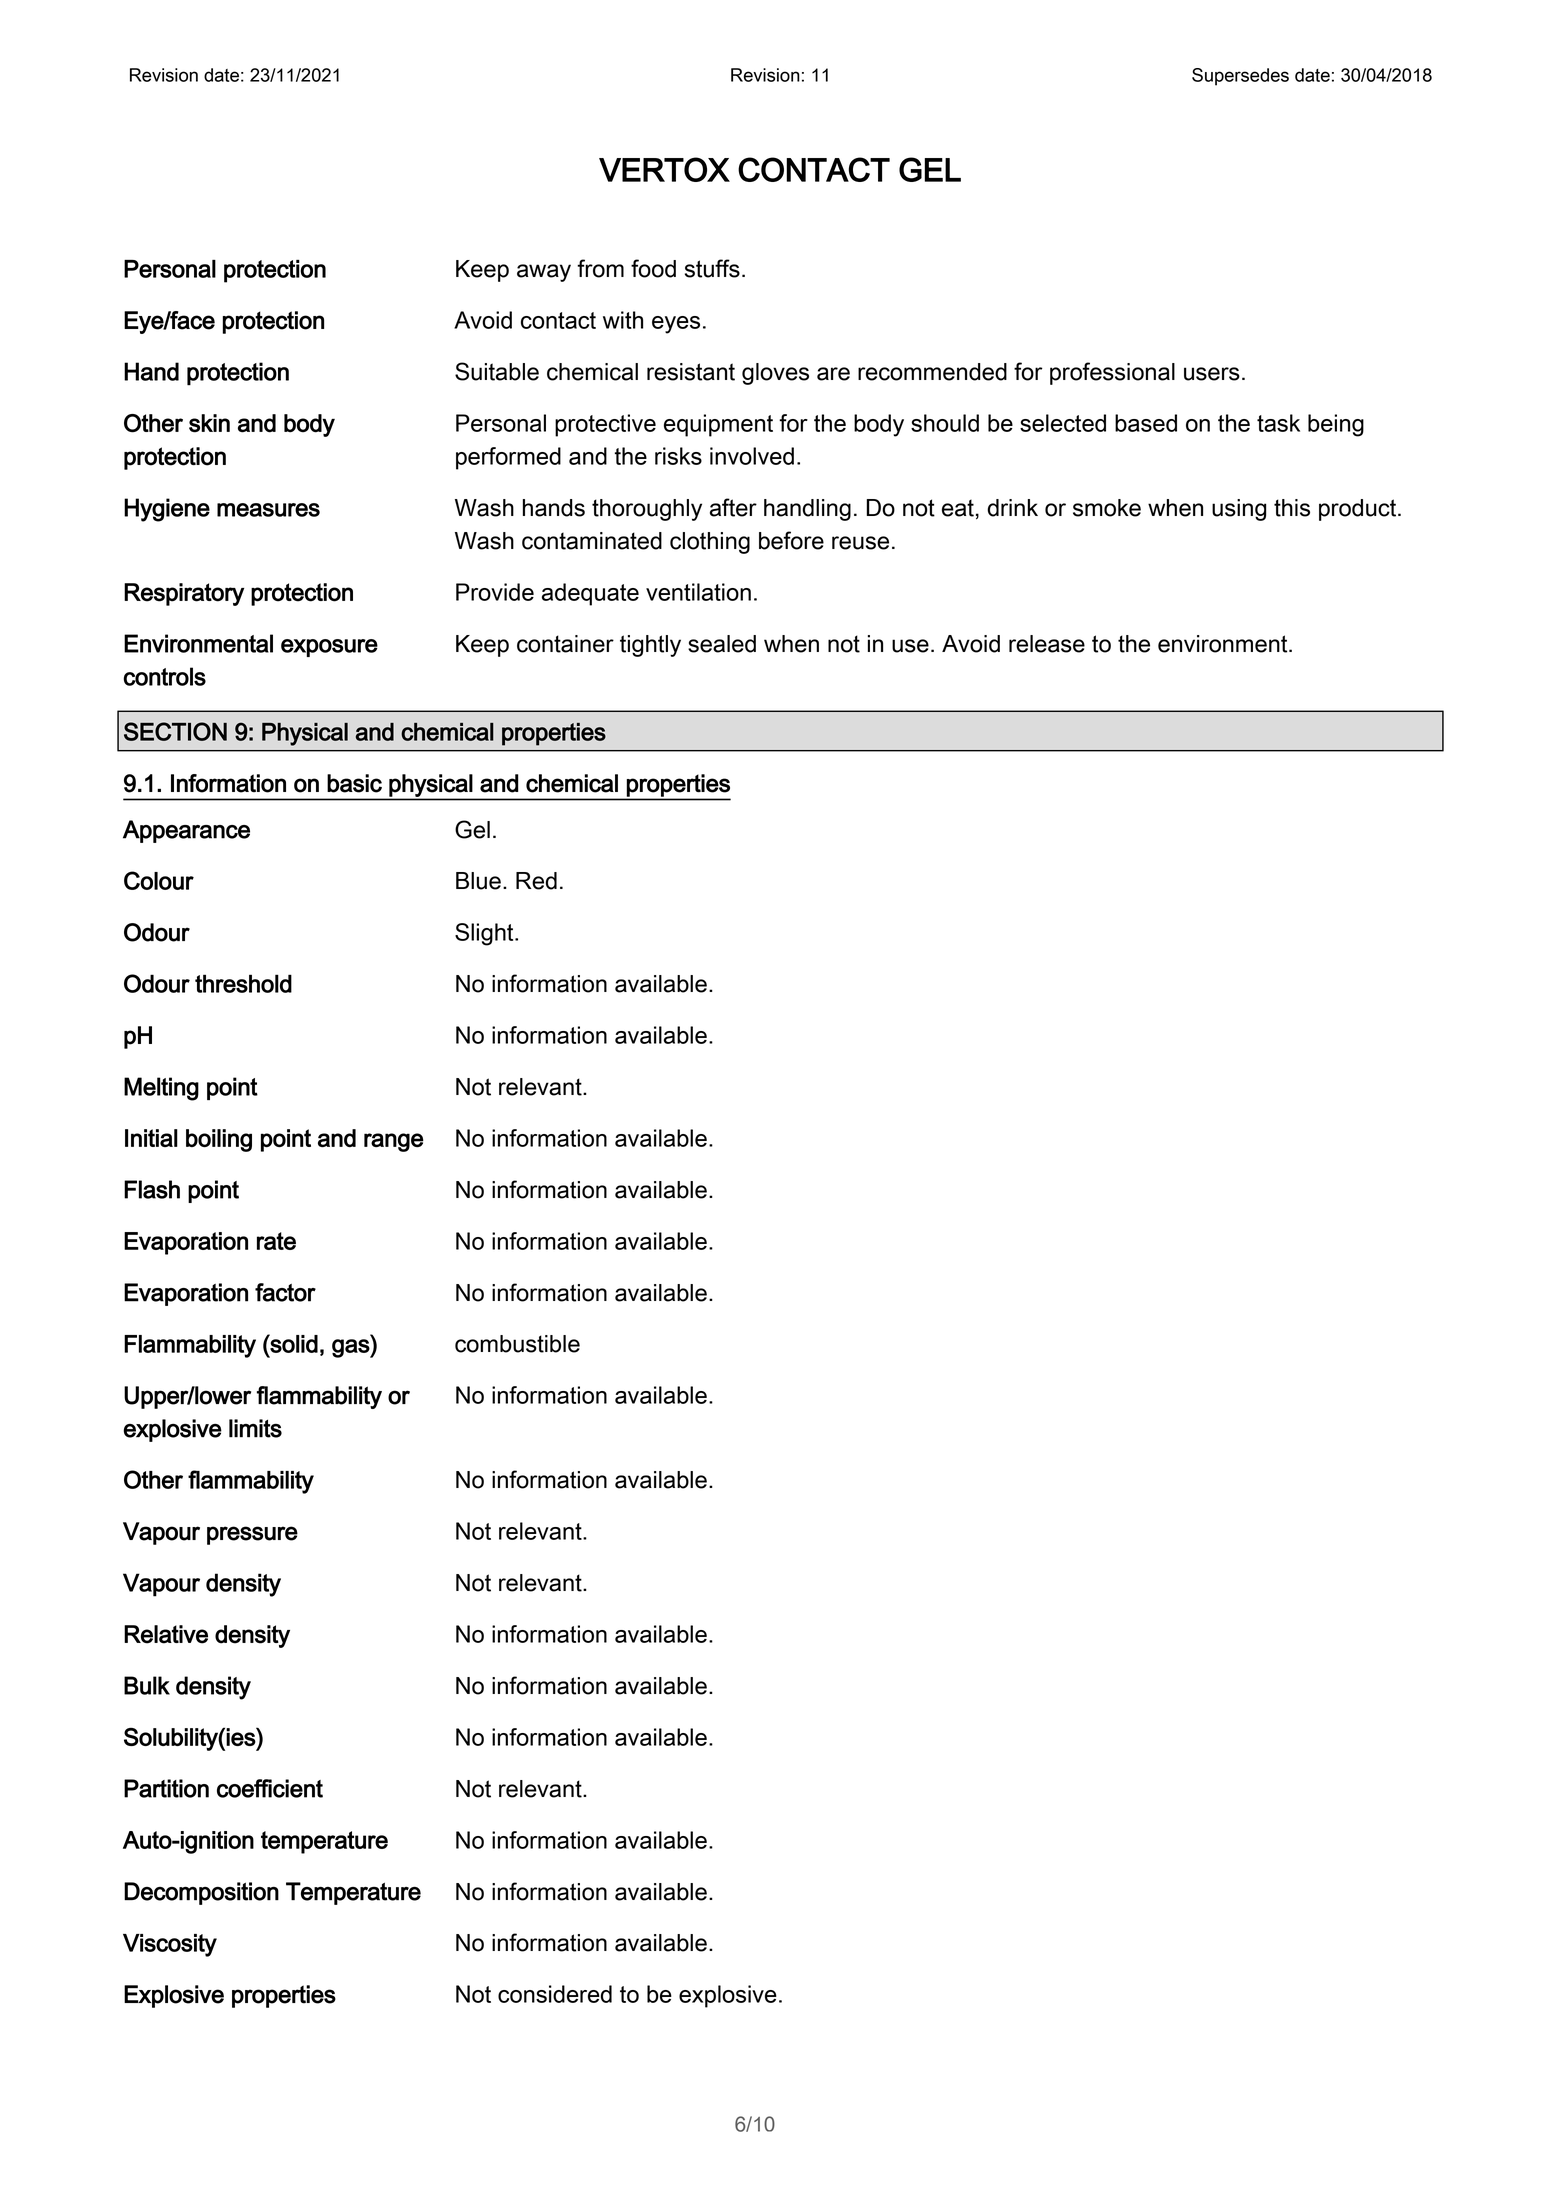 This screenshot has height=2210, width=1561. Describe the element at coordinates (1239, 510) in the screenshot. I see `using` at that location.
